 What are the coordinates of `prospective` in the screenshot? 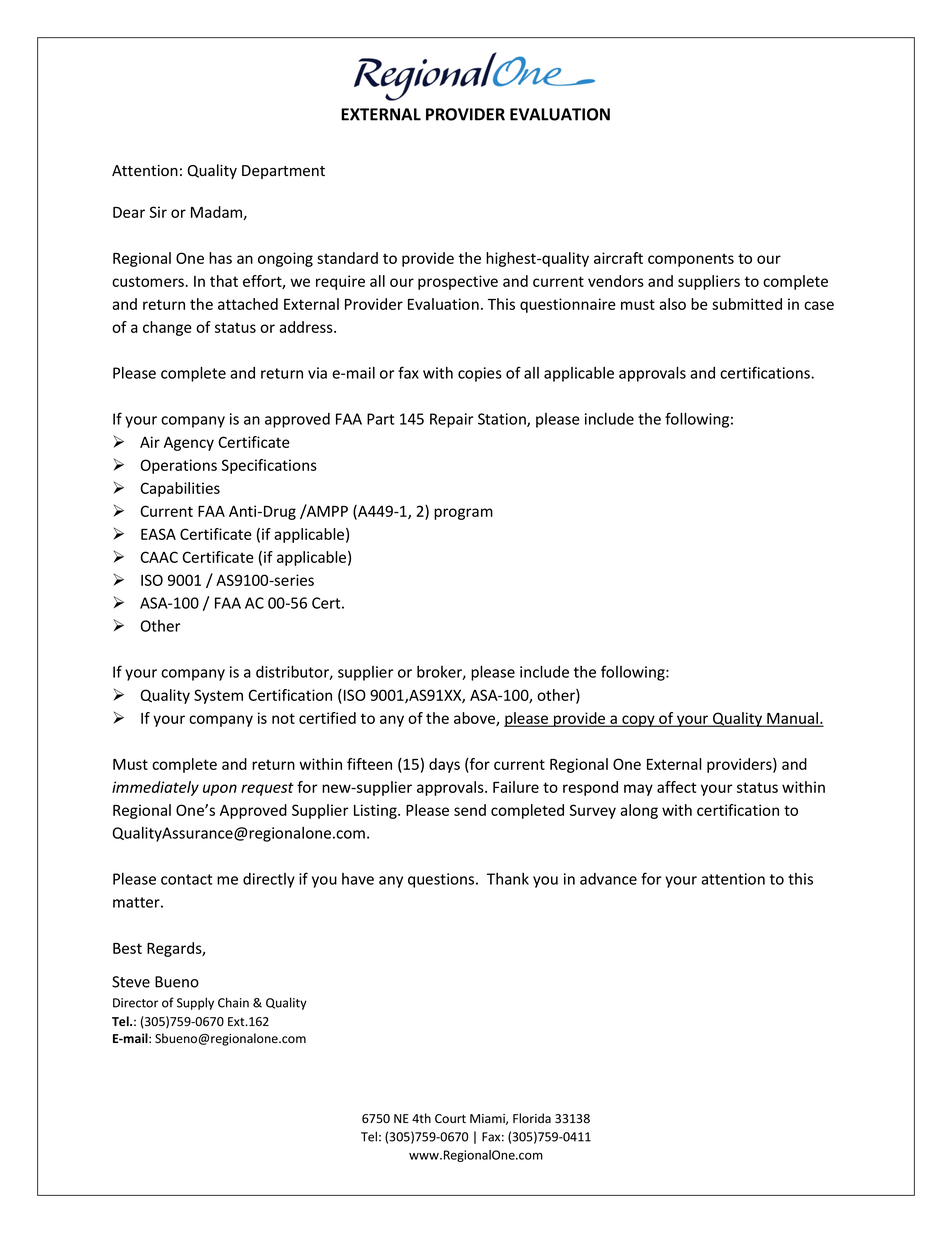 It's located at (458, 282).
